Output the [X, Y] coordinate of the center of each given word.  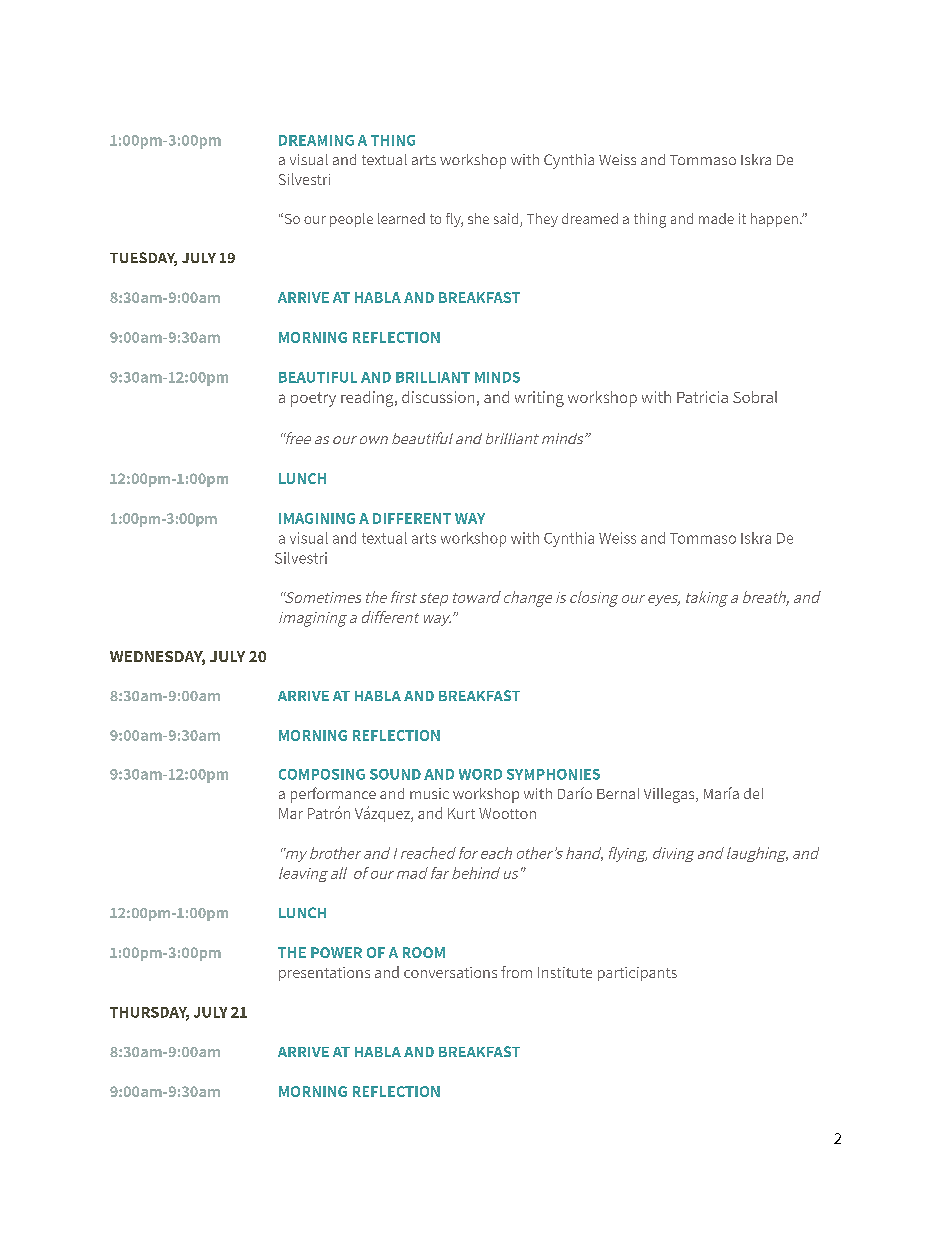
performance [333, 795]
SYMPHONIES [553, 774]
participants [637, 974]
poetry [313, 399]
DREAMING [316, 140]
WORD [480, 774]
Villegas [670, 795]
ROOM [424, 952]
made [716, 218]
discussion [438, 397]
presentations [324, 974]
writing [539, 399]
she [478, 218]
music [429, 793]
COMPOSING [322, 774]
